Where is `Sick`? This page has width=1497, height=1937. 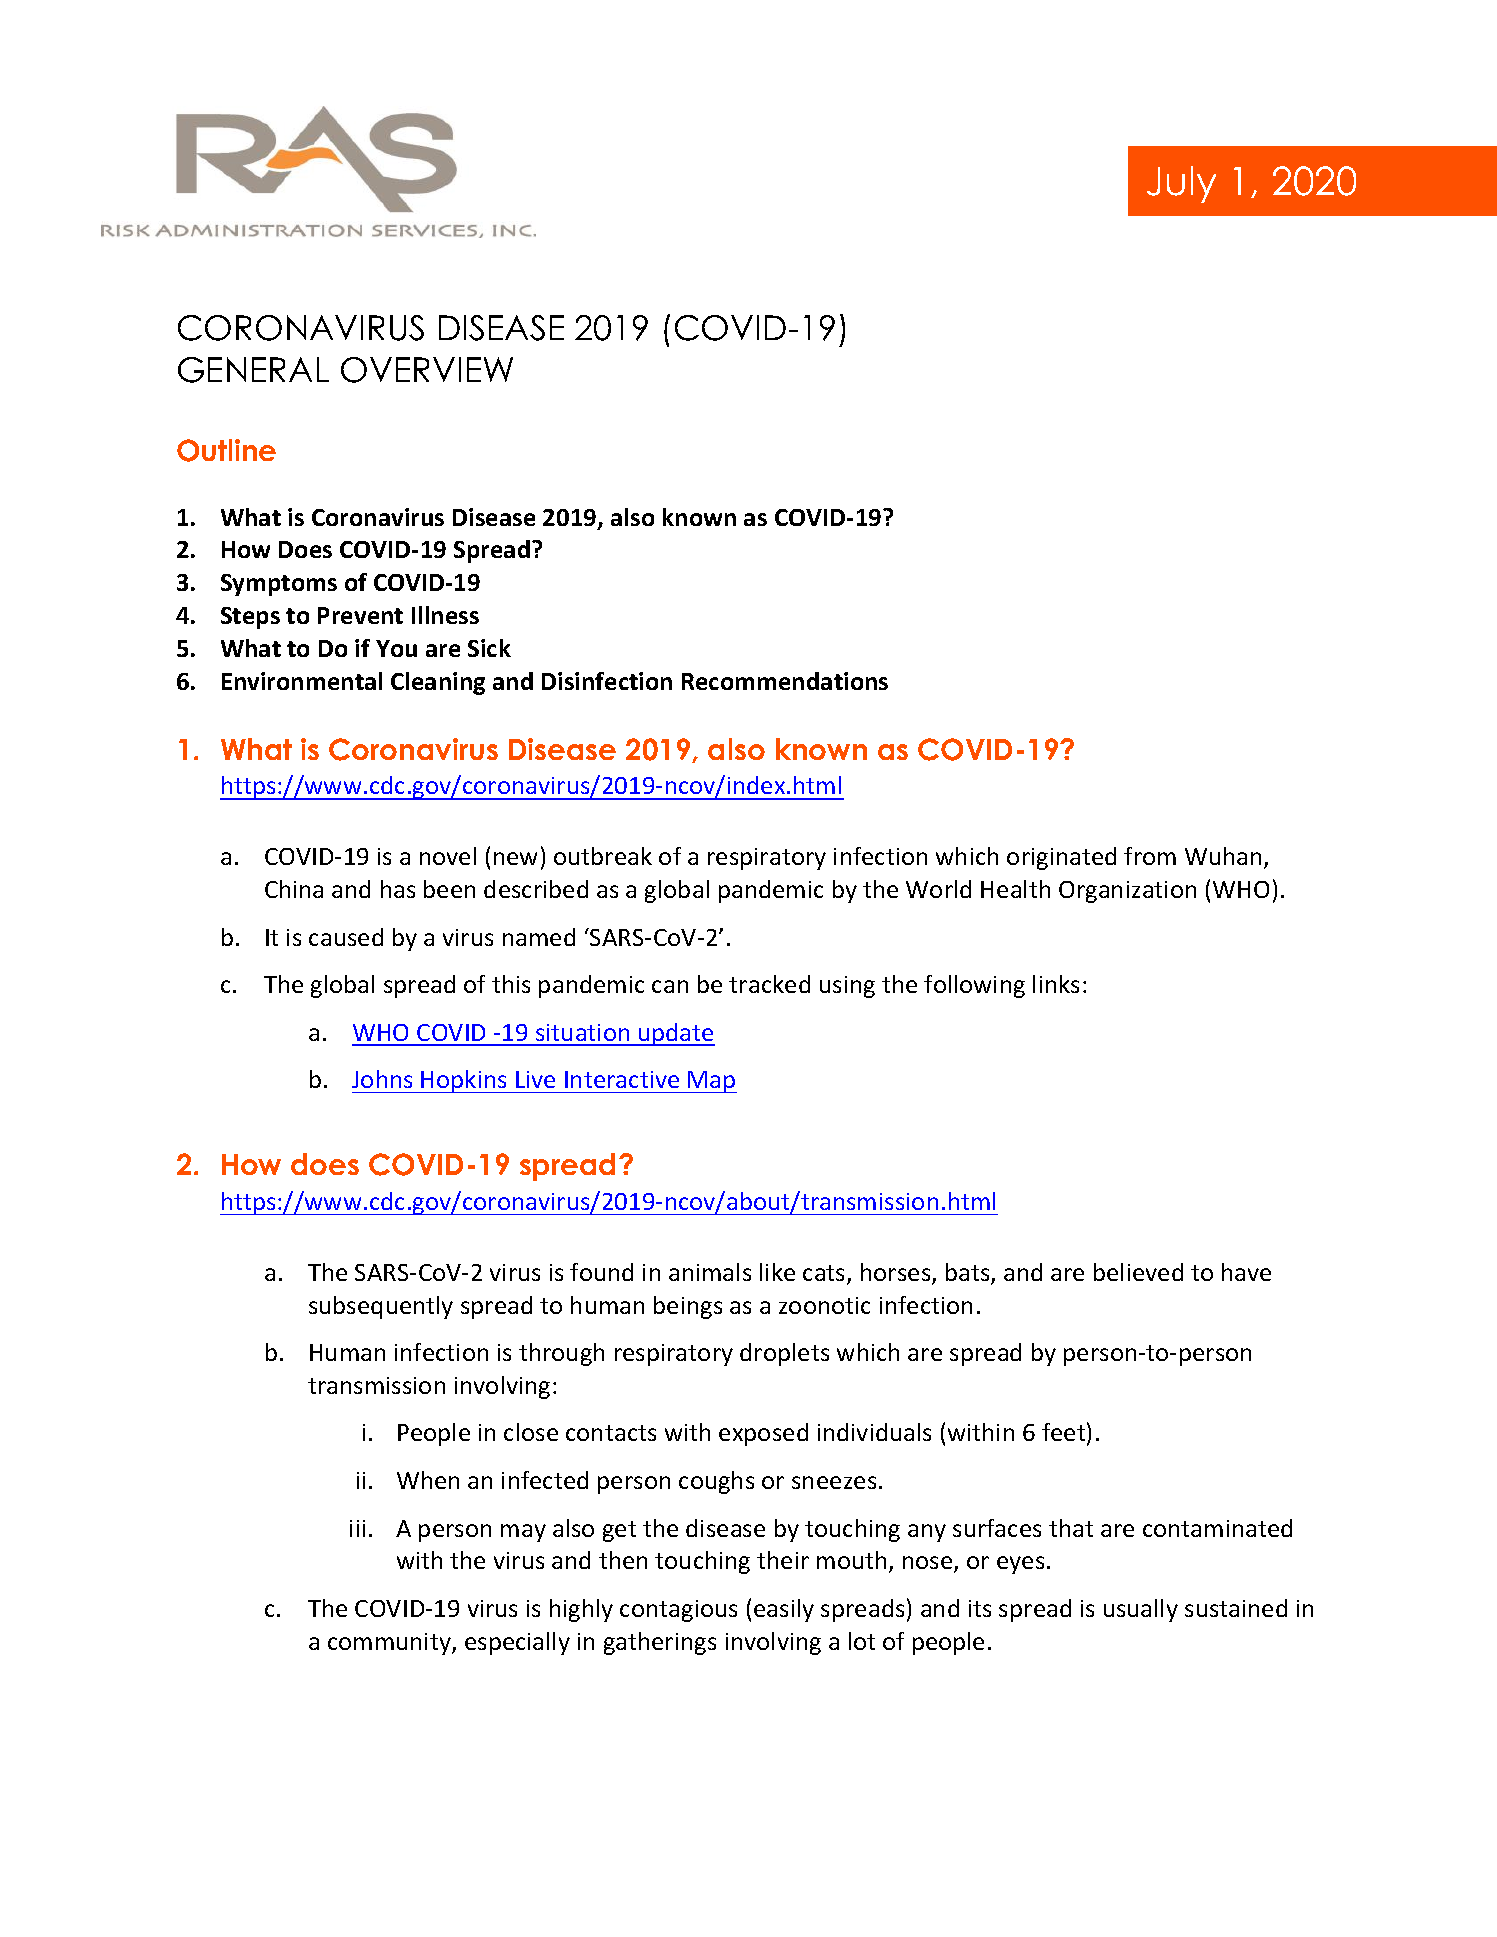
Sick is located at coordinates (489, 648).
